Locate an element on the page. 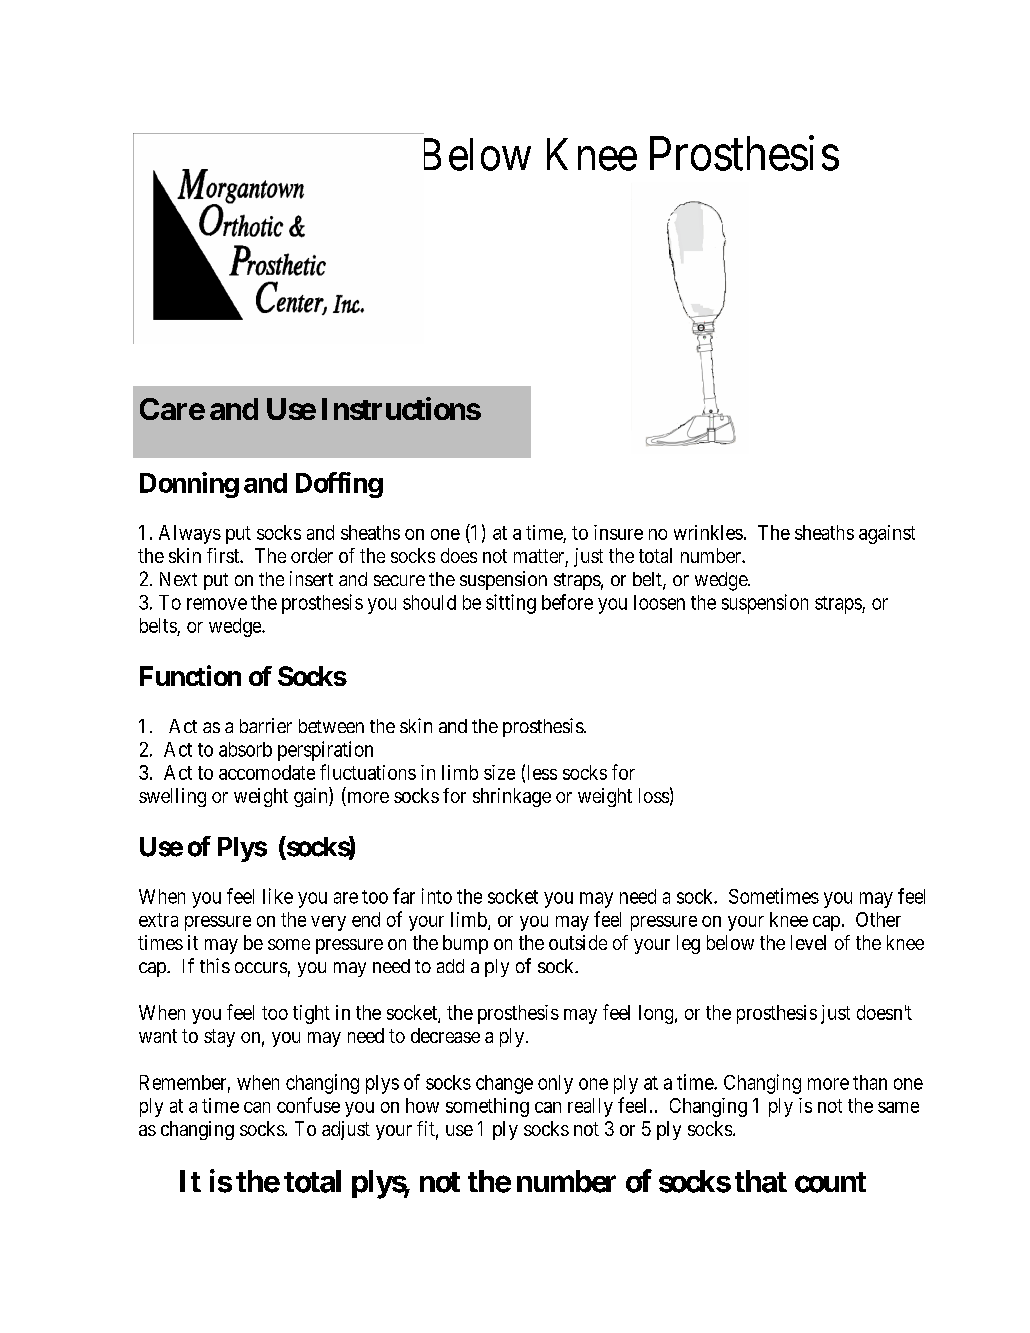 The image size is (1030, 1333). size is located at coordinates (499, 772).
